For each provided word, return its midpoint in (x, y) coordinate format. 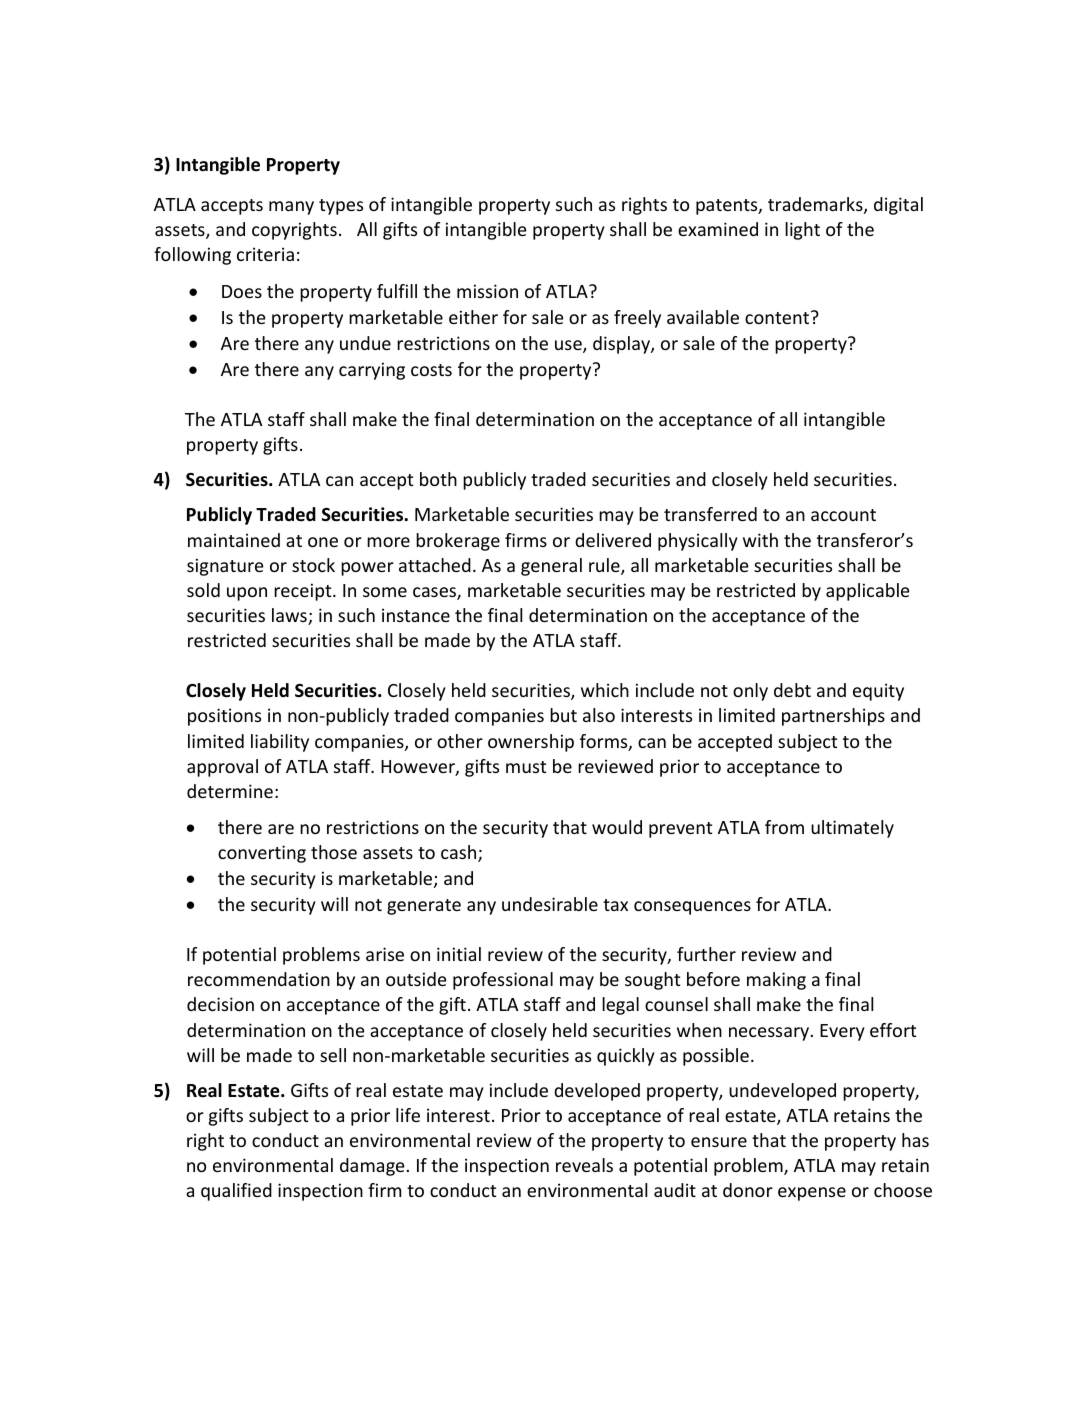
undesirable (550, 904)
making (776, 981)
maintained (234, 540)
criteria (265, 254)
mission (487, 291)
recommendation (259, 979)
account (843, 515)
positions (224, 717)
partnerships (833, 717)
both (438, 479)
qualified (236, 1192)
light (802, 231)
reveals (584, 1165)
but (563, 715)
